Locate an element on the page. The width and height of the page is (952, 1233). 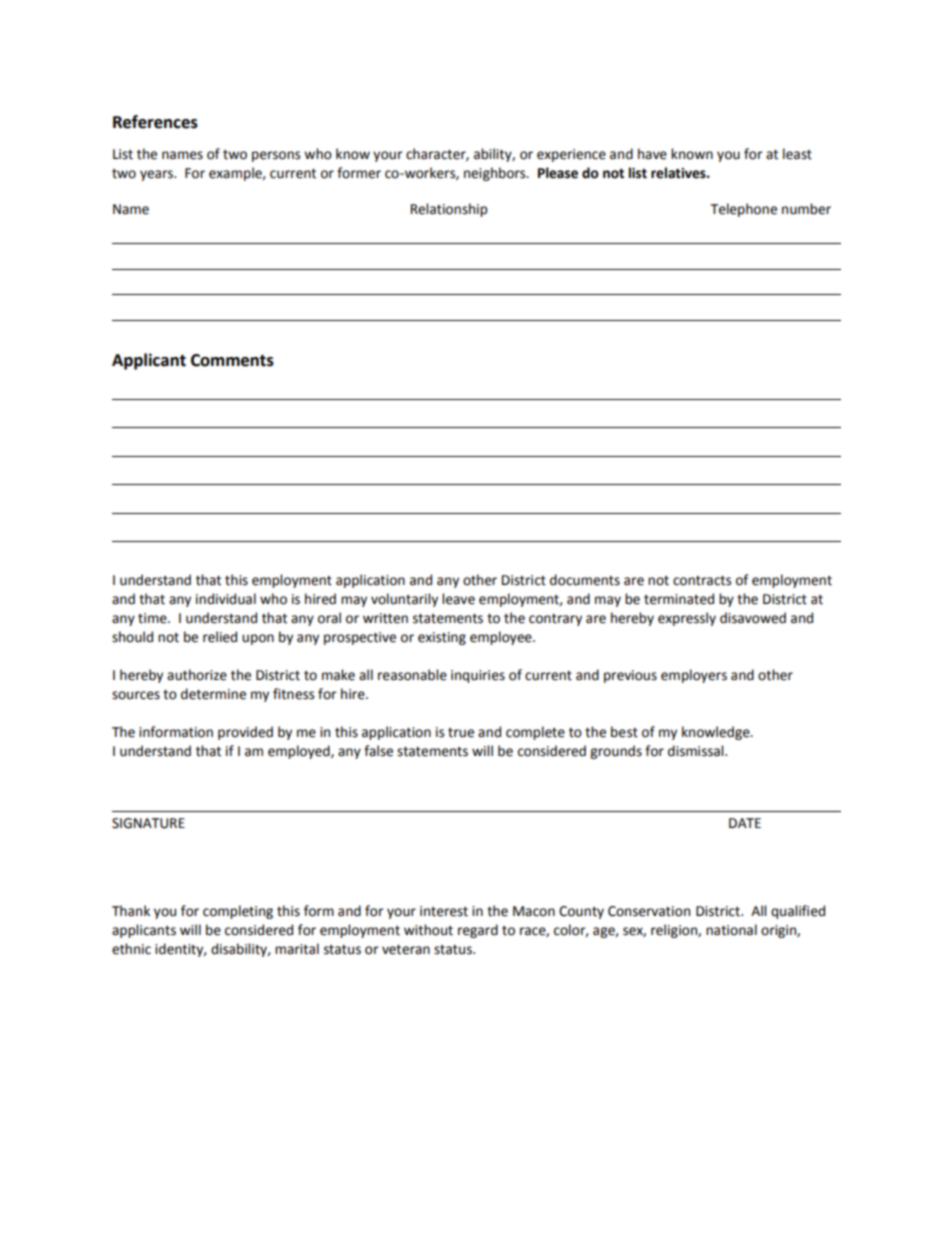
least is located at coordinates (797, 154).
